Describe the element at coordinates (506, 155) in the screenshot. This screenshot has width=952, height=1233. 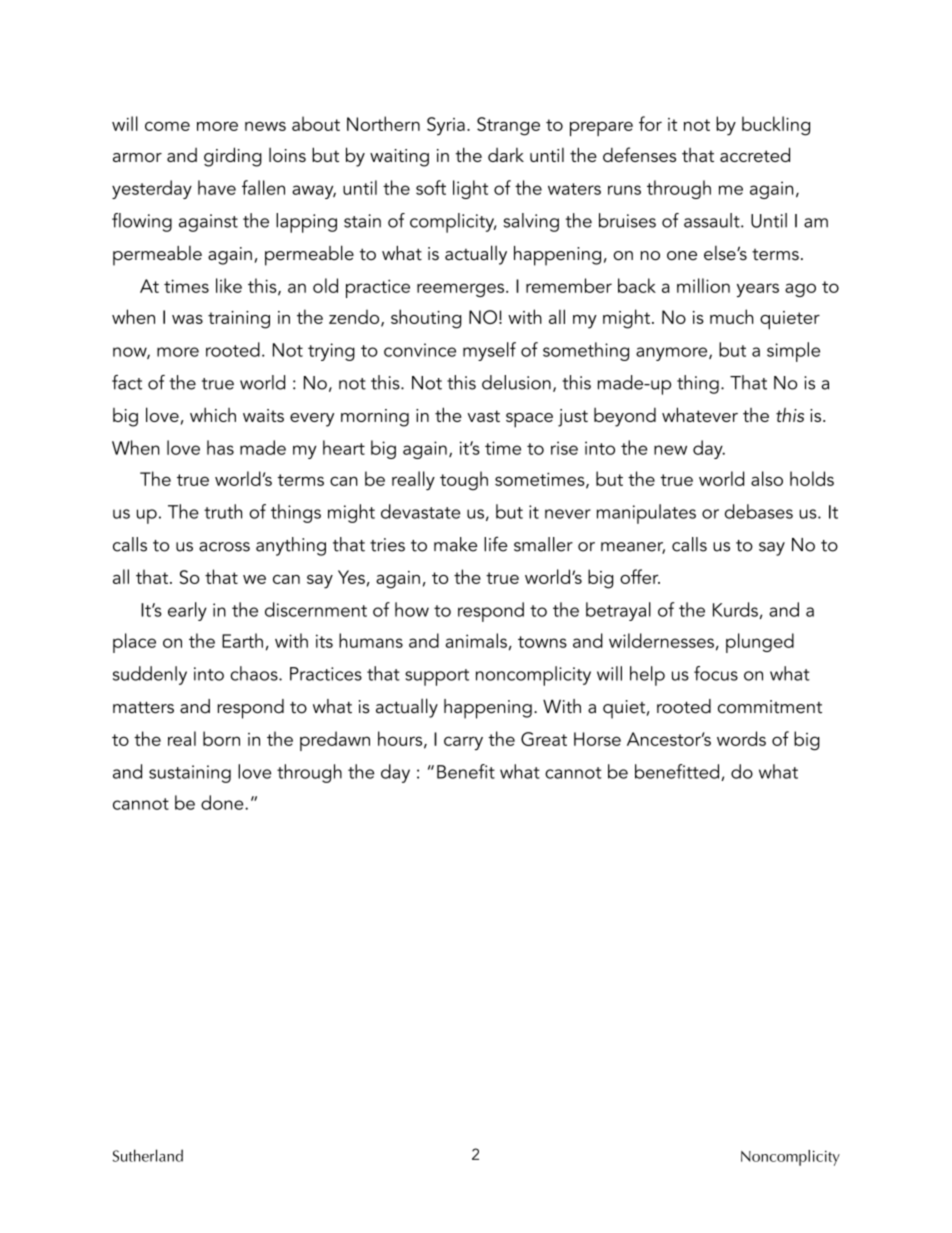
I see `dark` at that location.
